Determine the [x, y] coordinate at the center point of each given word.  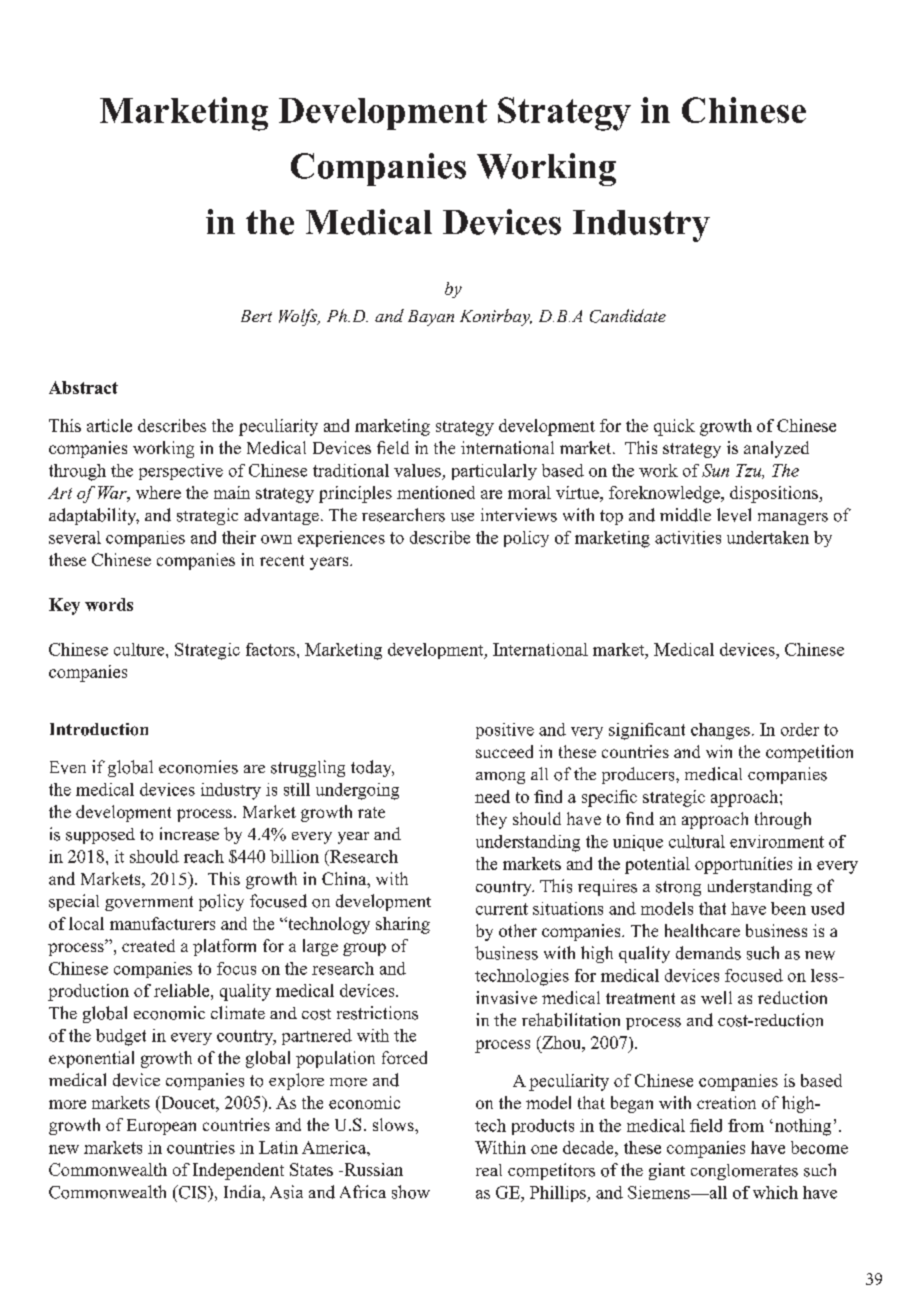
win [719, 751]
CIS [192, 1192]
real [489, 1170]
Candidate [628, 316]
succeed [504, 751]
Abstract [83, 387]
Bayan [431, 318]
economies [198, 767]
